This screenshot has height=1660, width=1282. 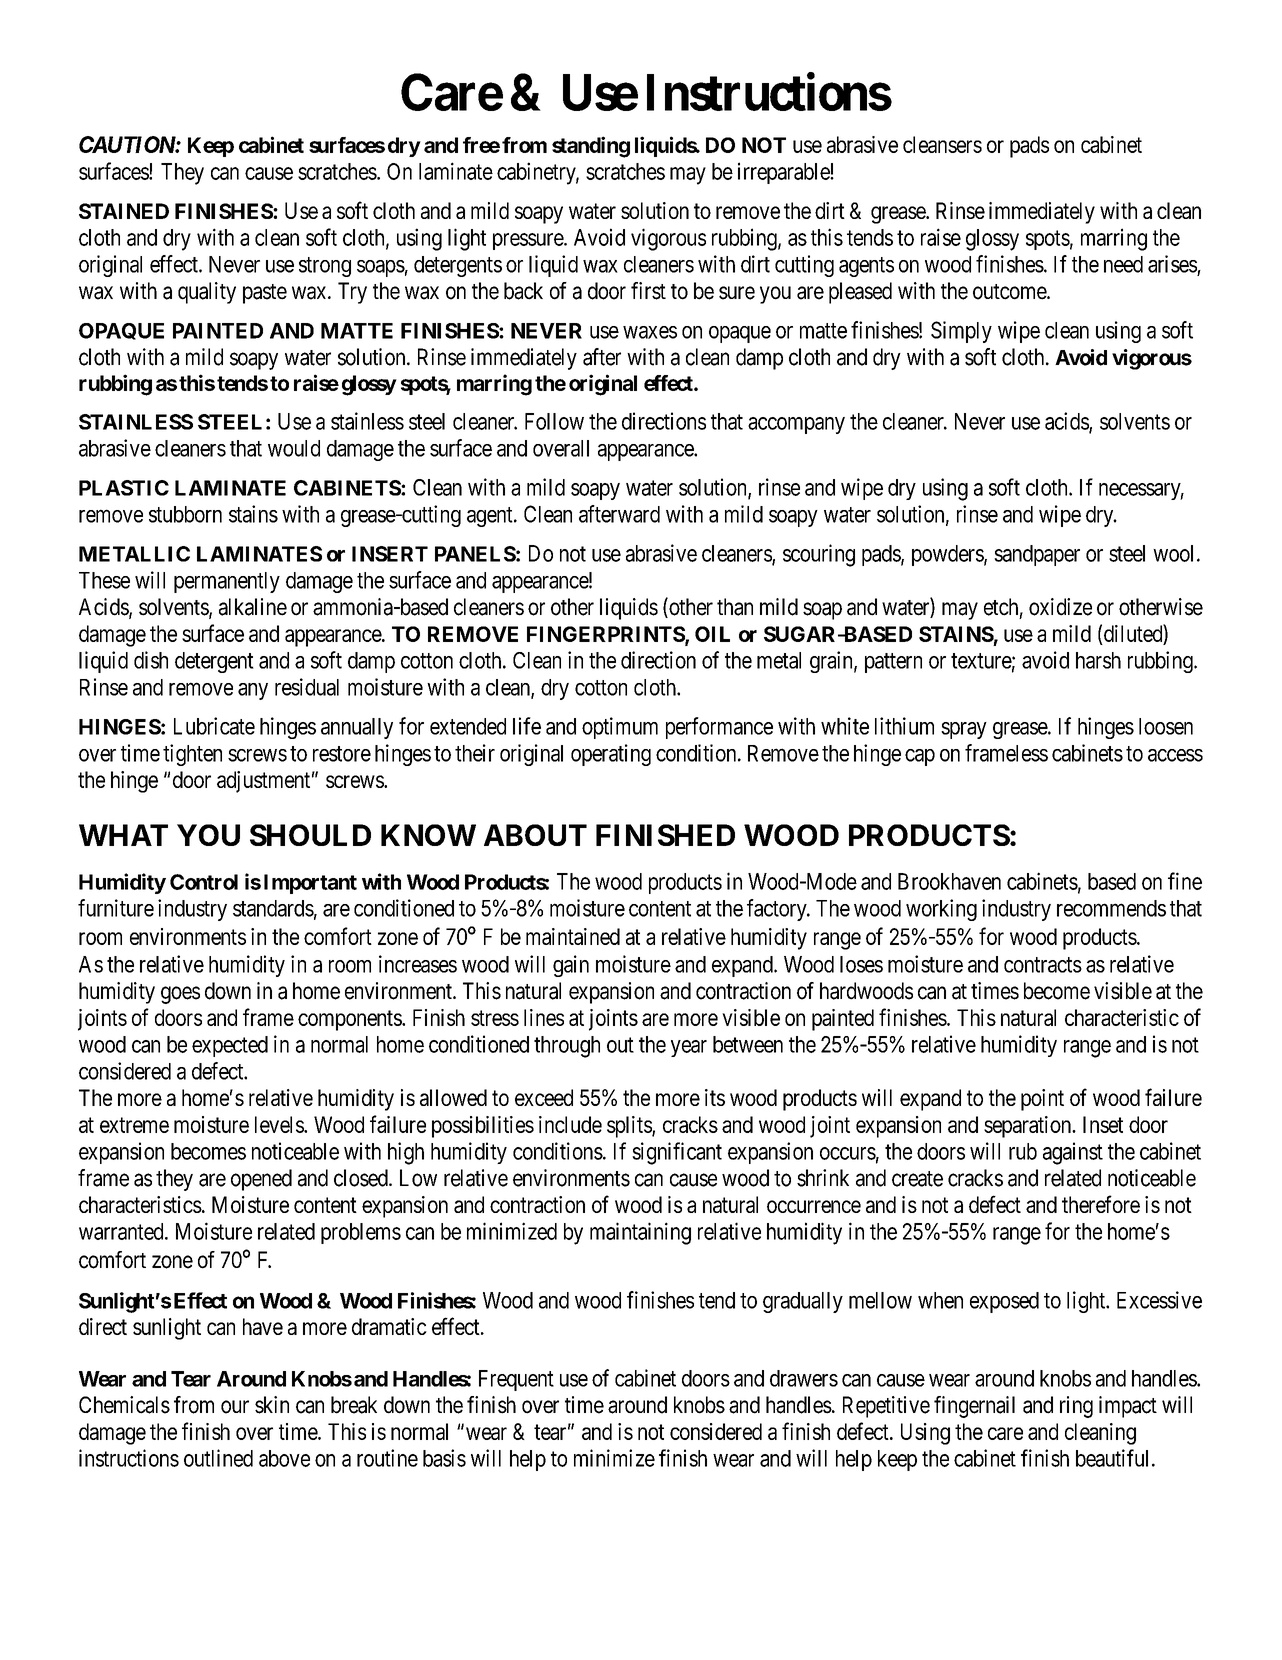 What do you see at coordinates (253, 607) in the screenshot?
I see `alkaline` at bounding box center [253, 607].
